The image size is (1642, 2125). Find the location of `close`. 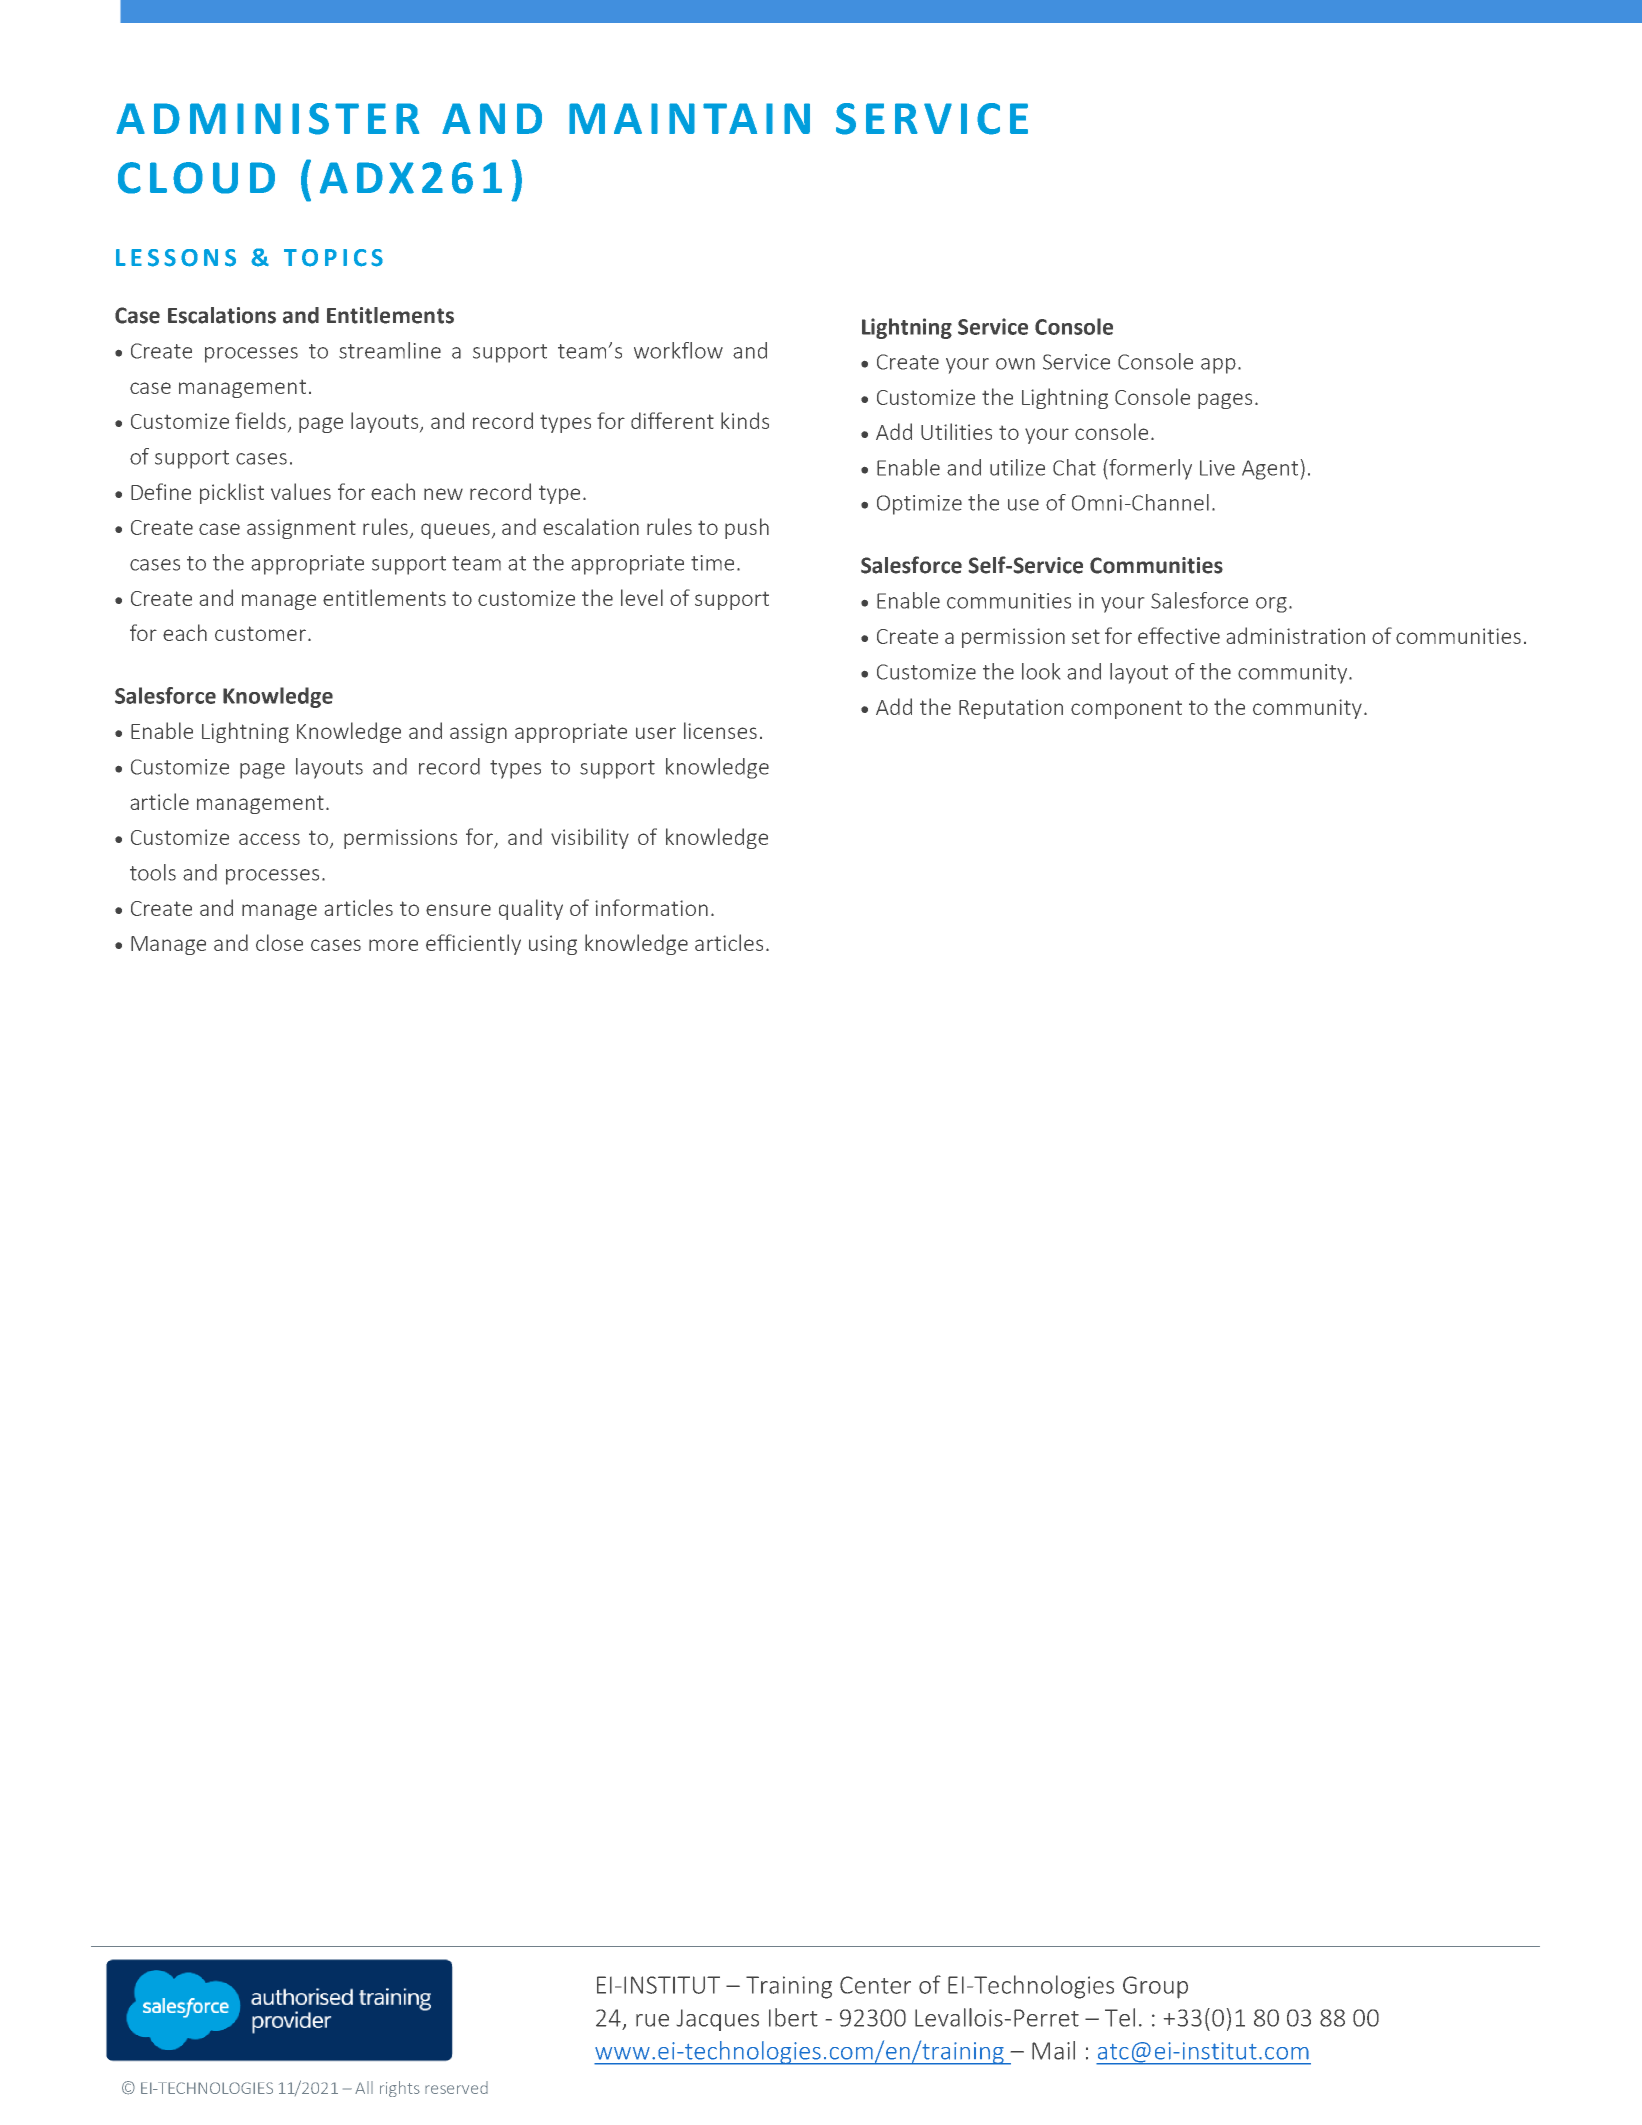

close is located at coordinates (279, 942).
